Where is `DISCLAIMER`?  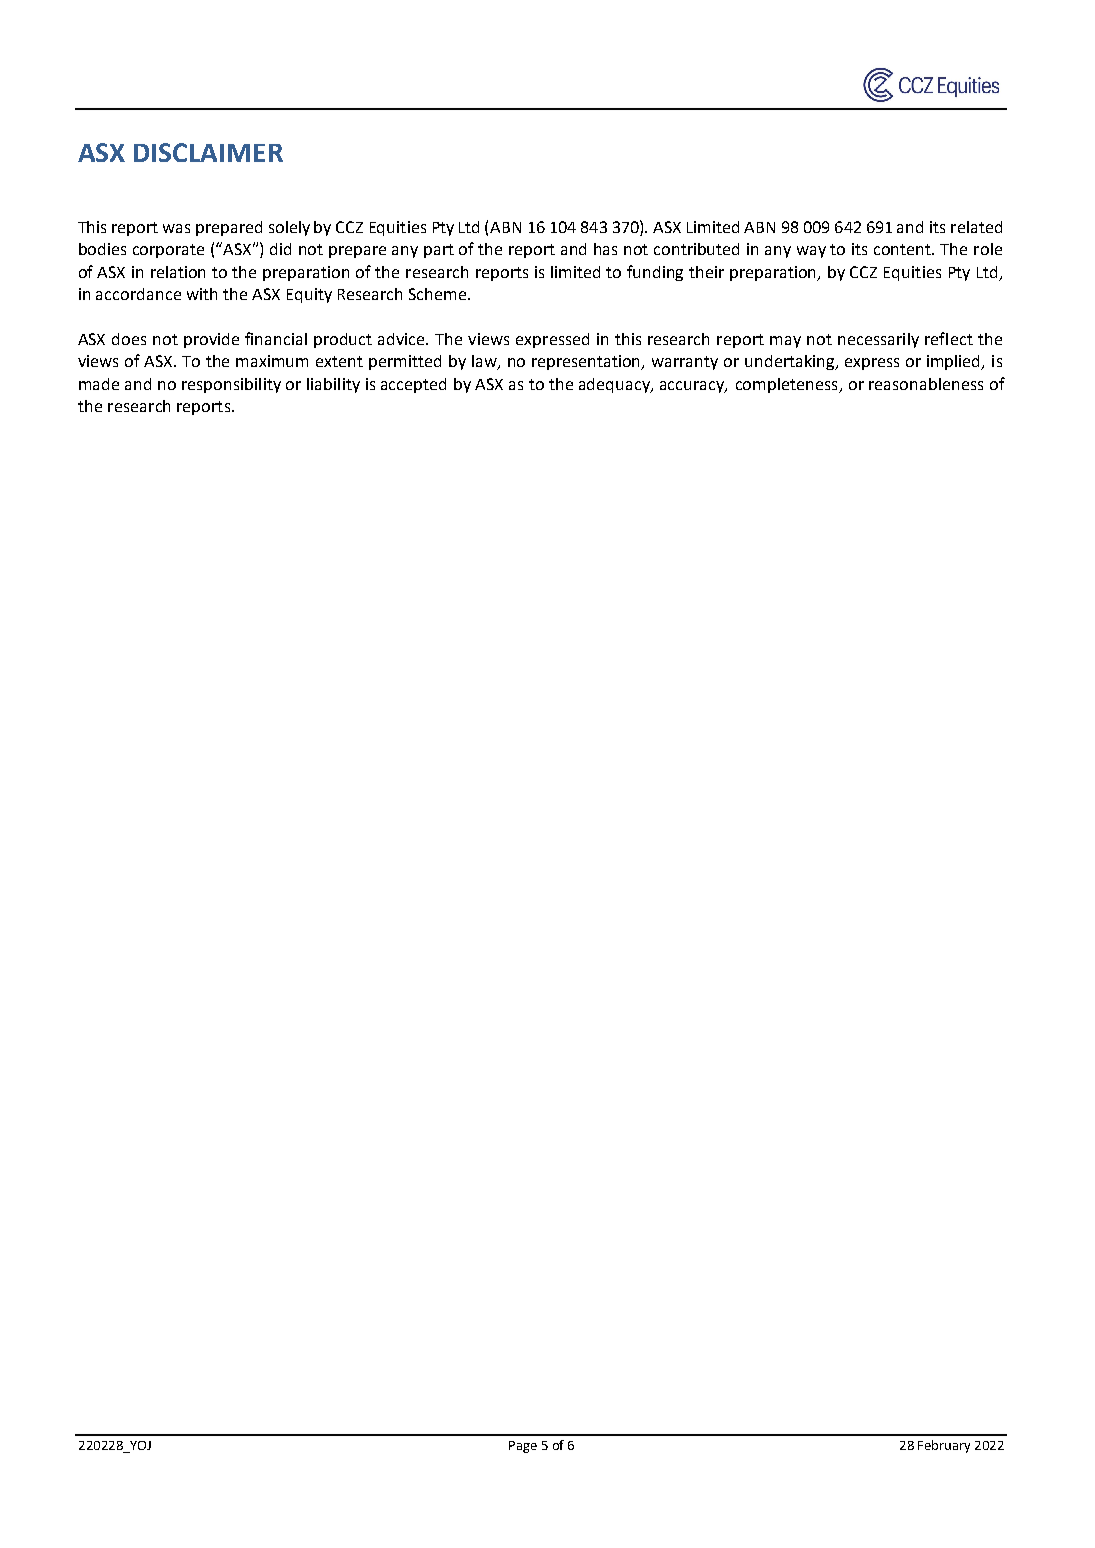 DISCLAIMER is located at coordinates (208, 152).
